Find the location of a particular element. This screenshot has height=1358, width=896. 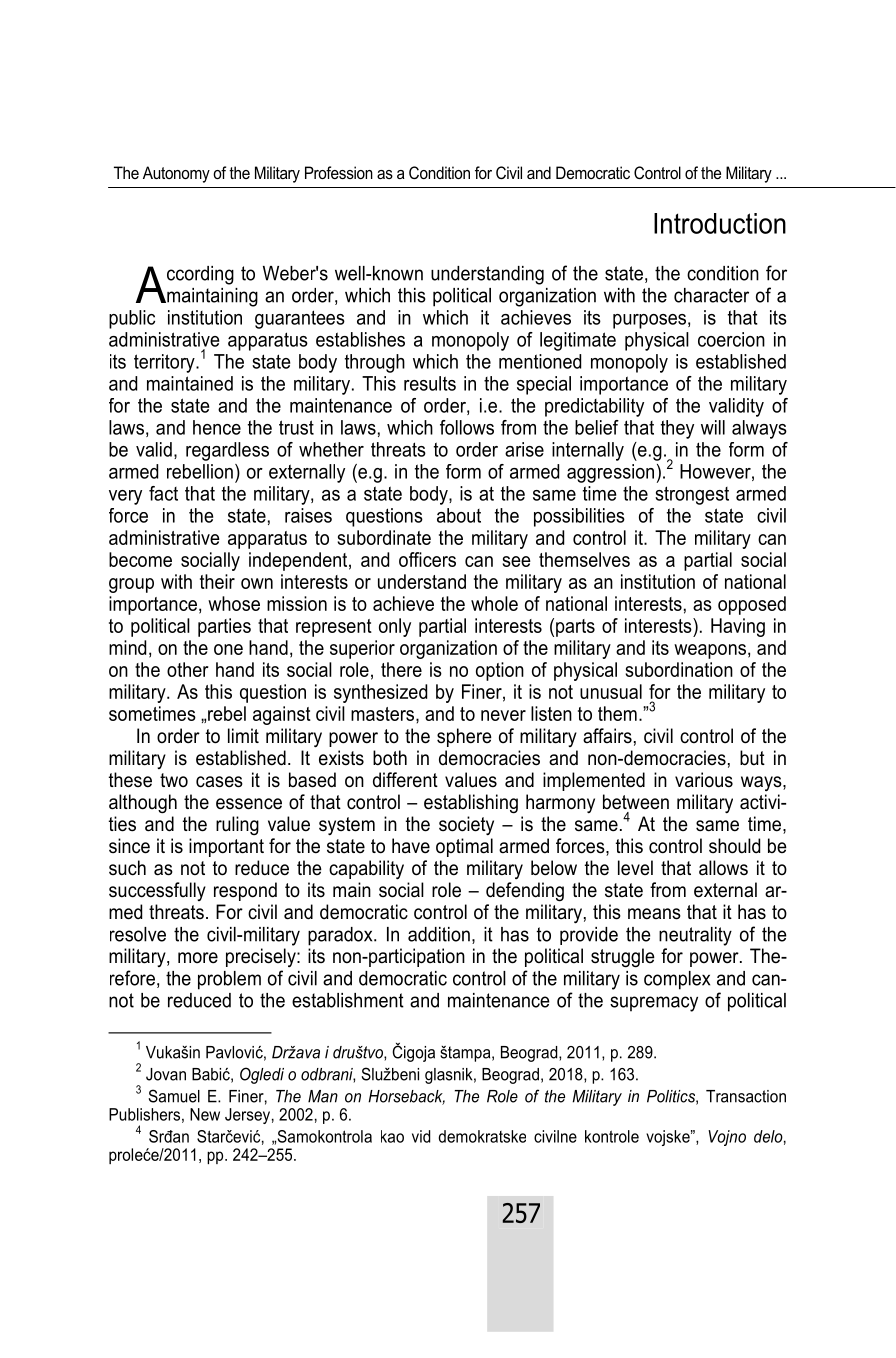

there is located at coordinates (401, 669).
